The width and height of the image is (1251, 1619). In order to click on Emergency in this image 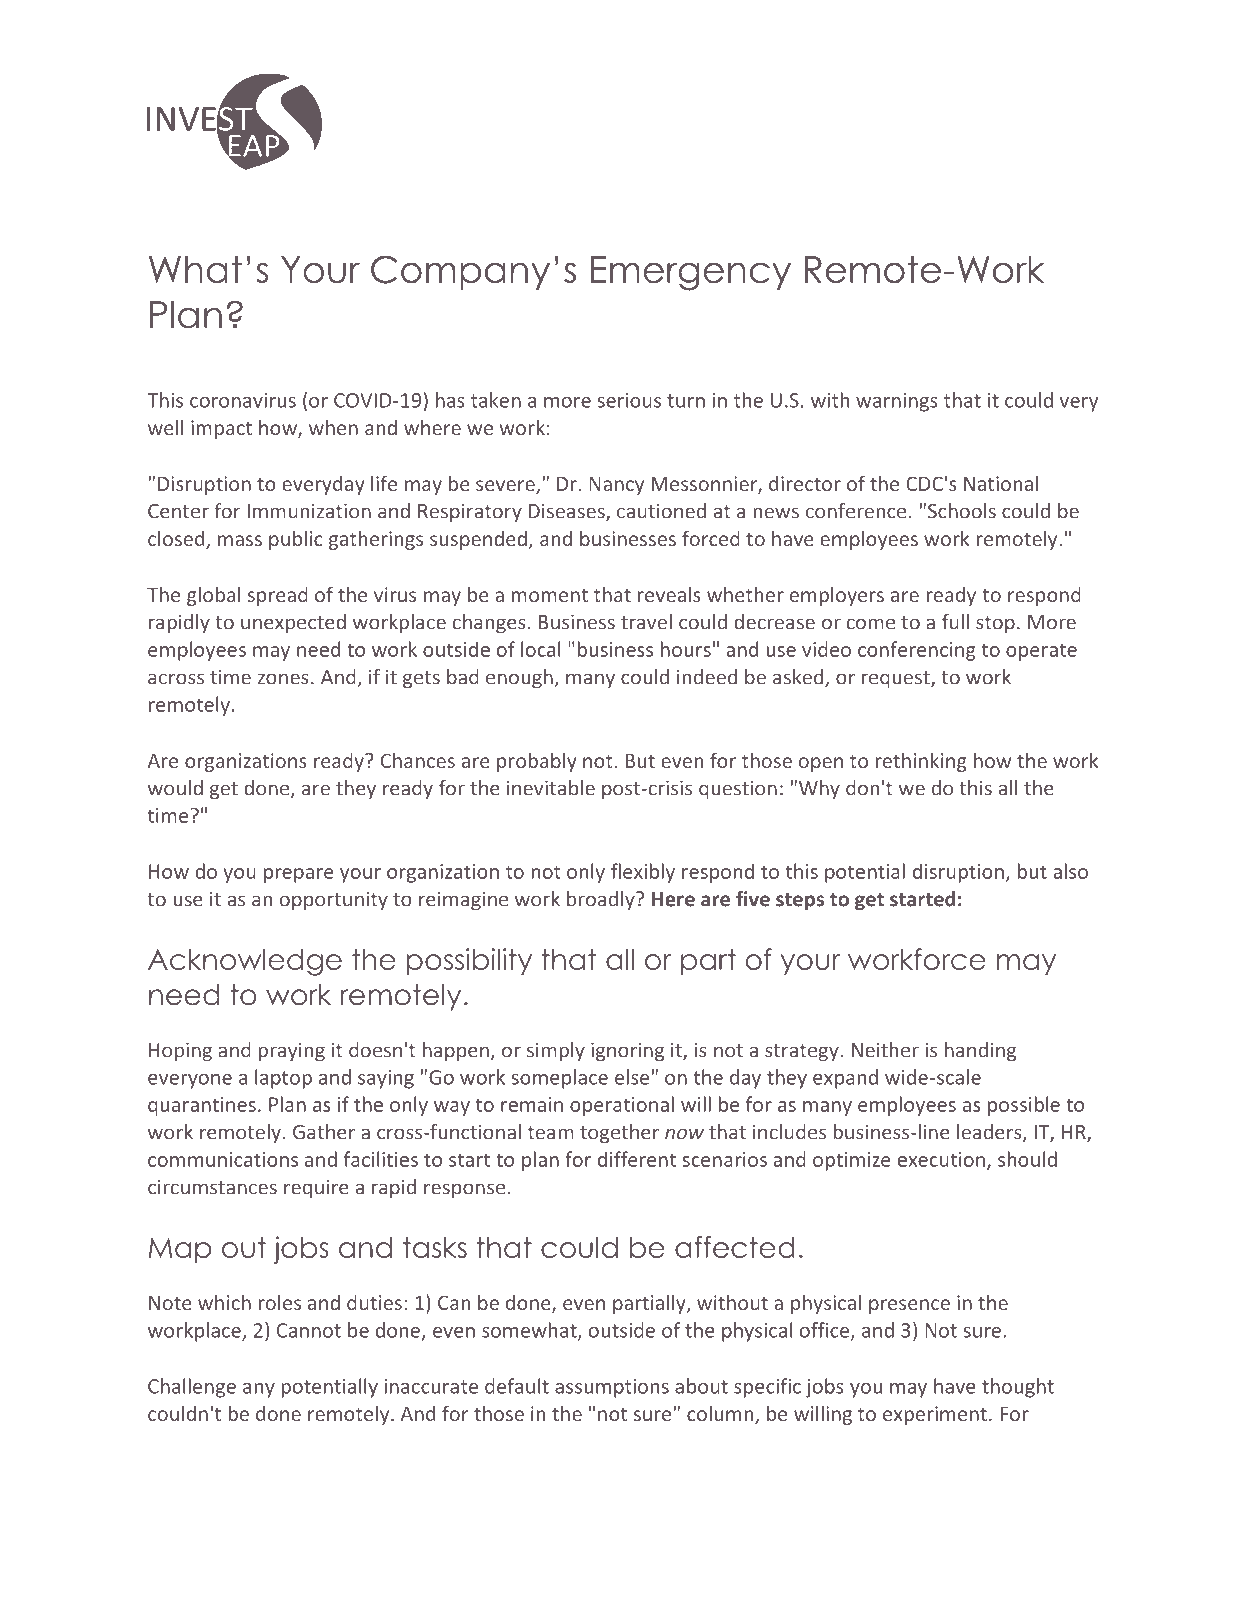, I will do `click(691, 273)`.
